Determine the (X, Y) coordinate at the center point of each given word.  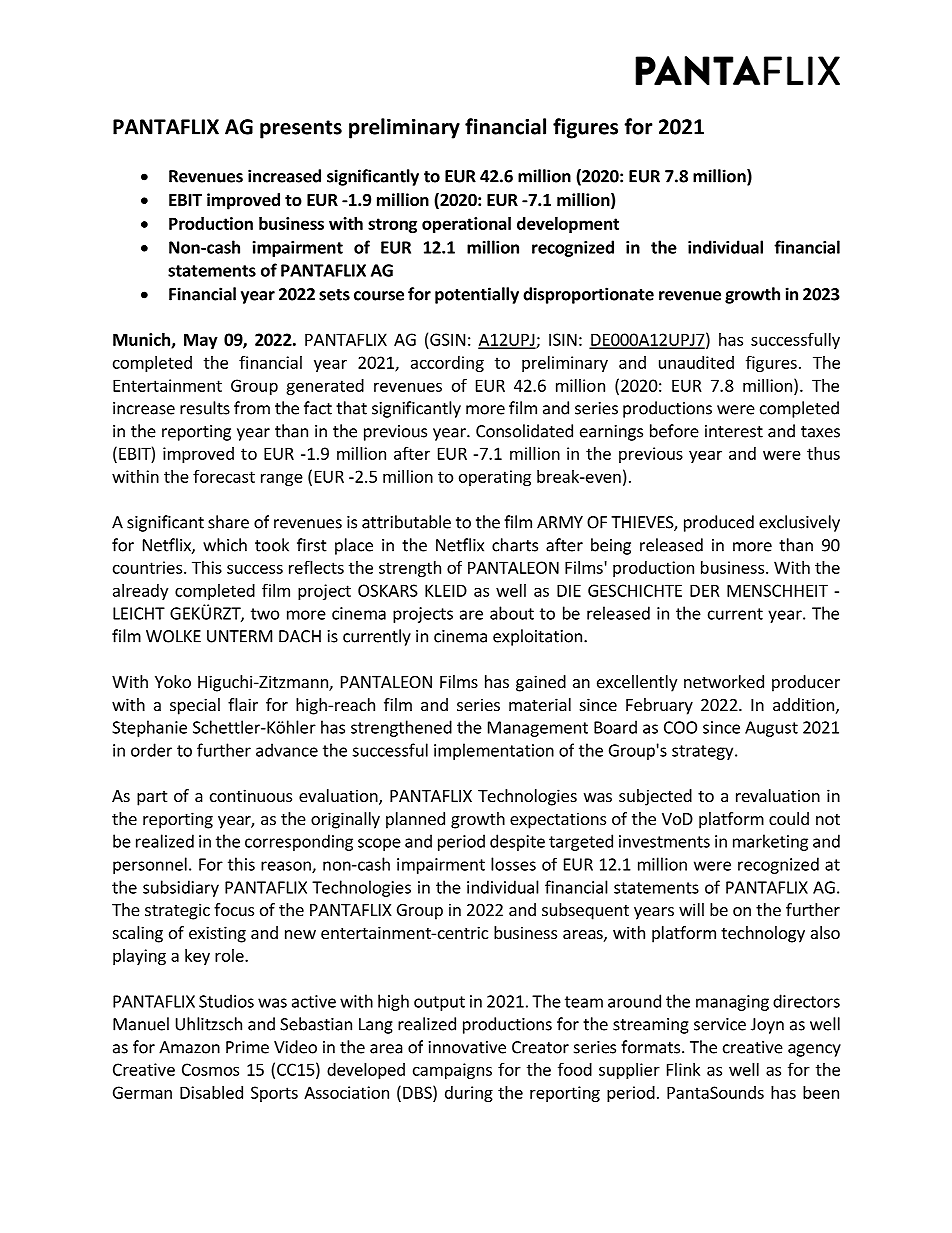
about (512, 613)
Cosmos (210, 1069)
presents (301, 129)
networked (724, 681)
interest (734, 431)
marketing (770, 842)
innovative (467, 1047)
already (140, 592)
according (447, 364)
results (205, 408)
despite (517, 842)
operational (466, 225)
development (568, 225)
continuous (251, 795)
